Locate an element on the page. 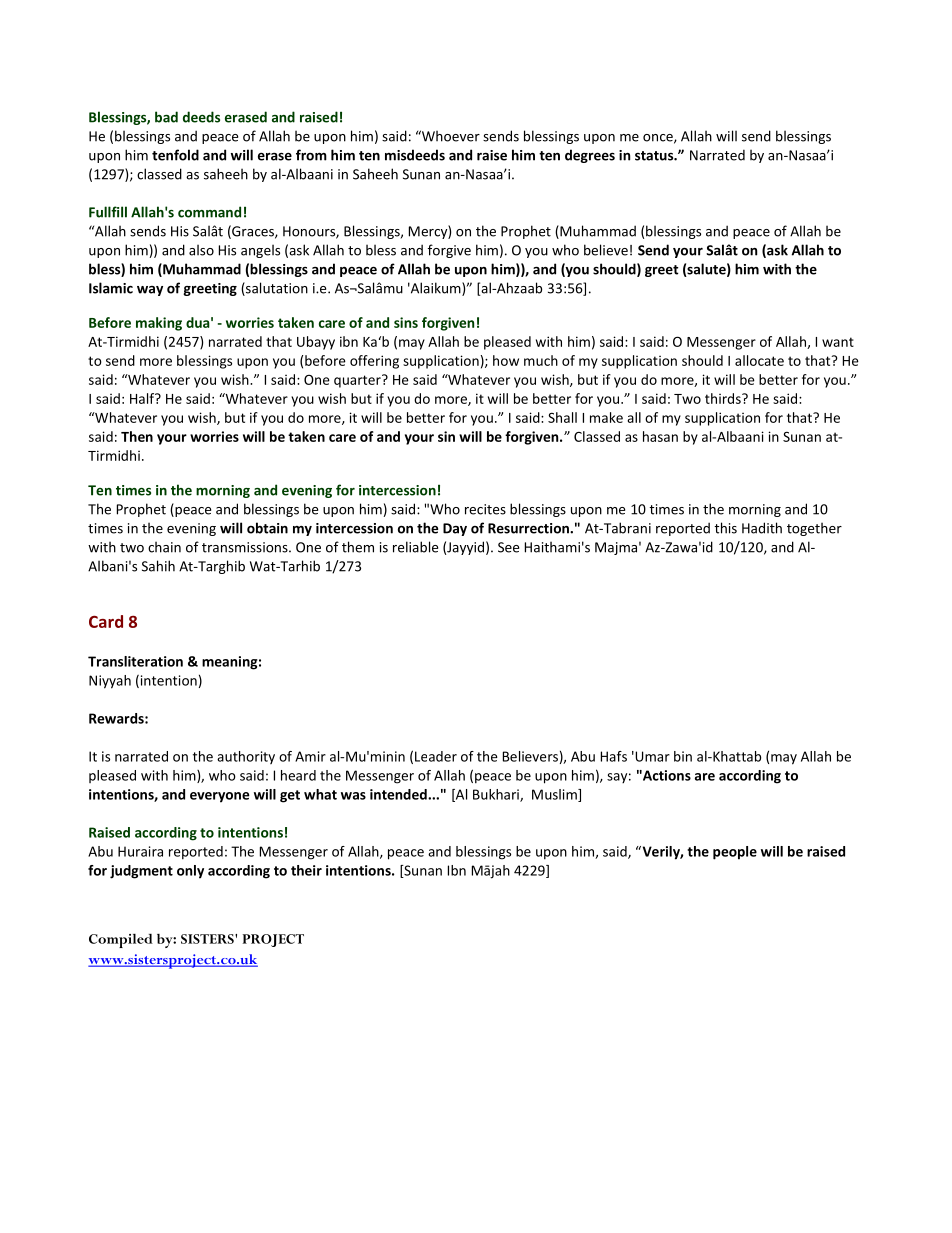 The width and height of the page is (952, 1233). bin is located at coordinates (683, 756).
